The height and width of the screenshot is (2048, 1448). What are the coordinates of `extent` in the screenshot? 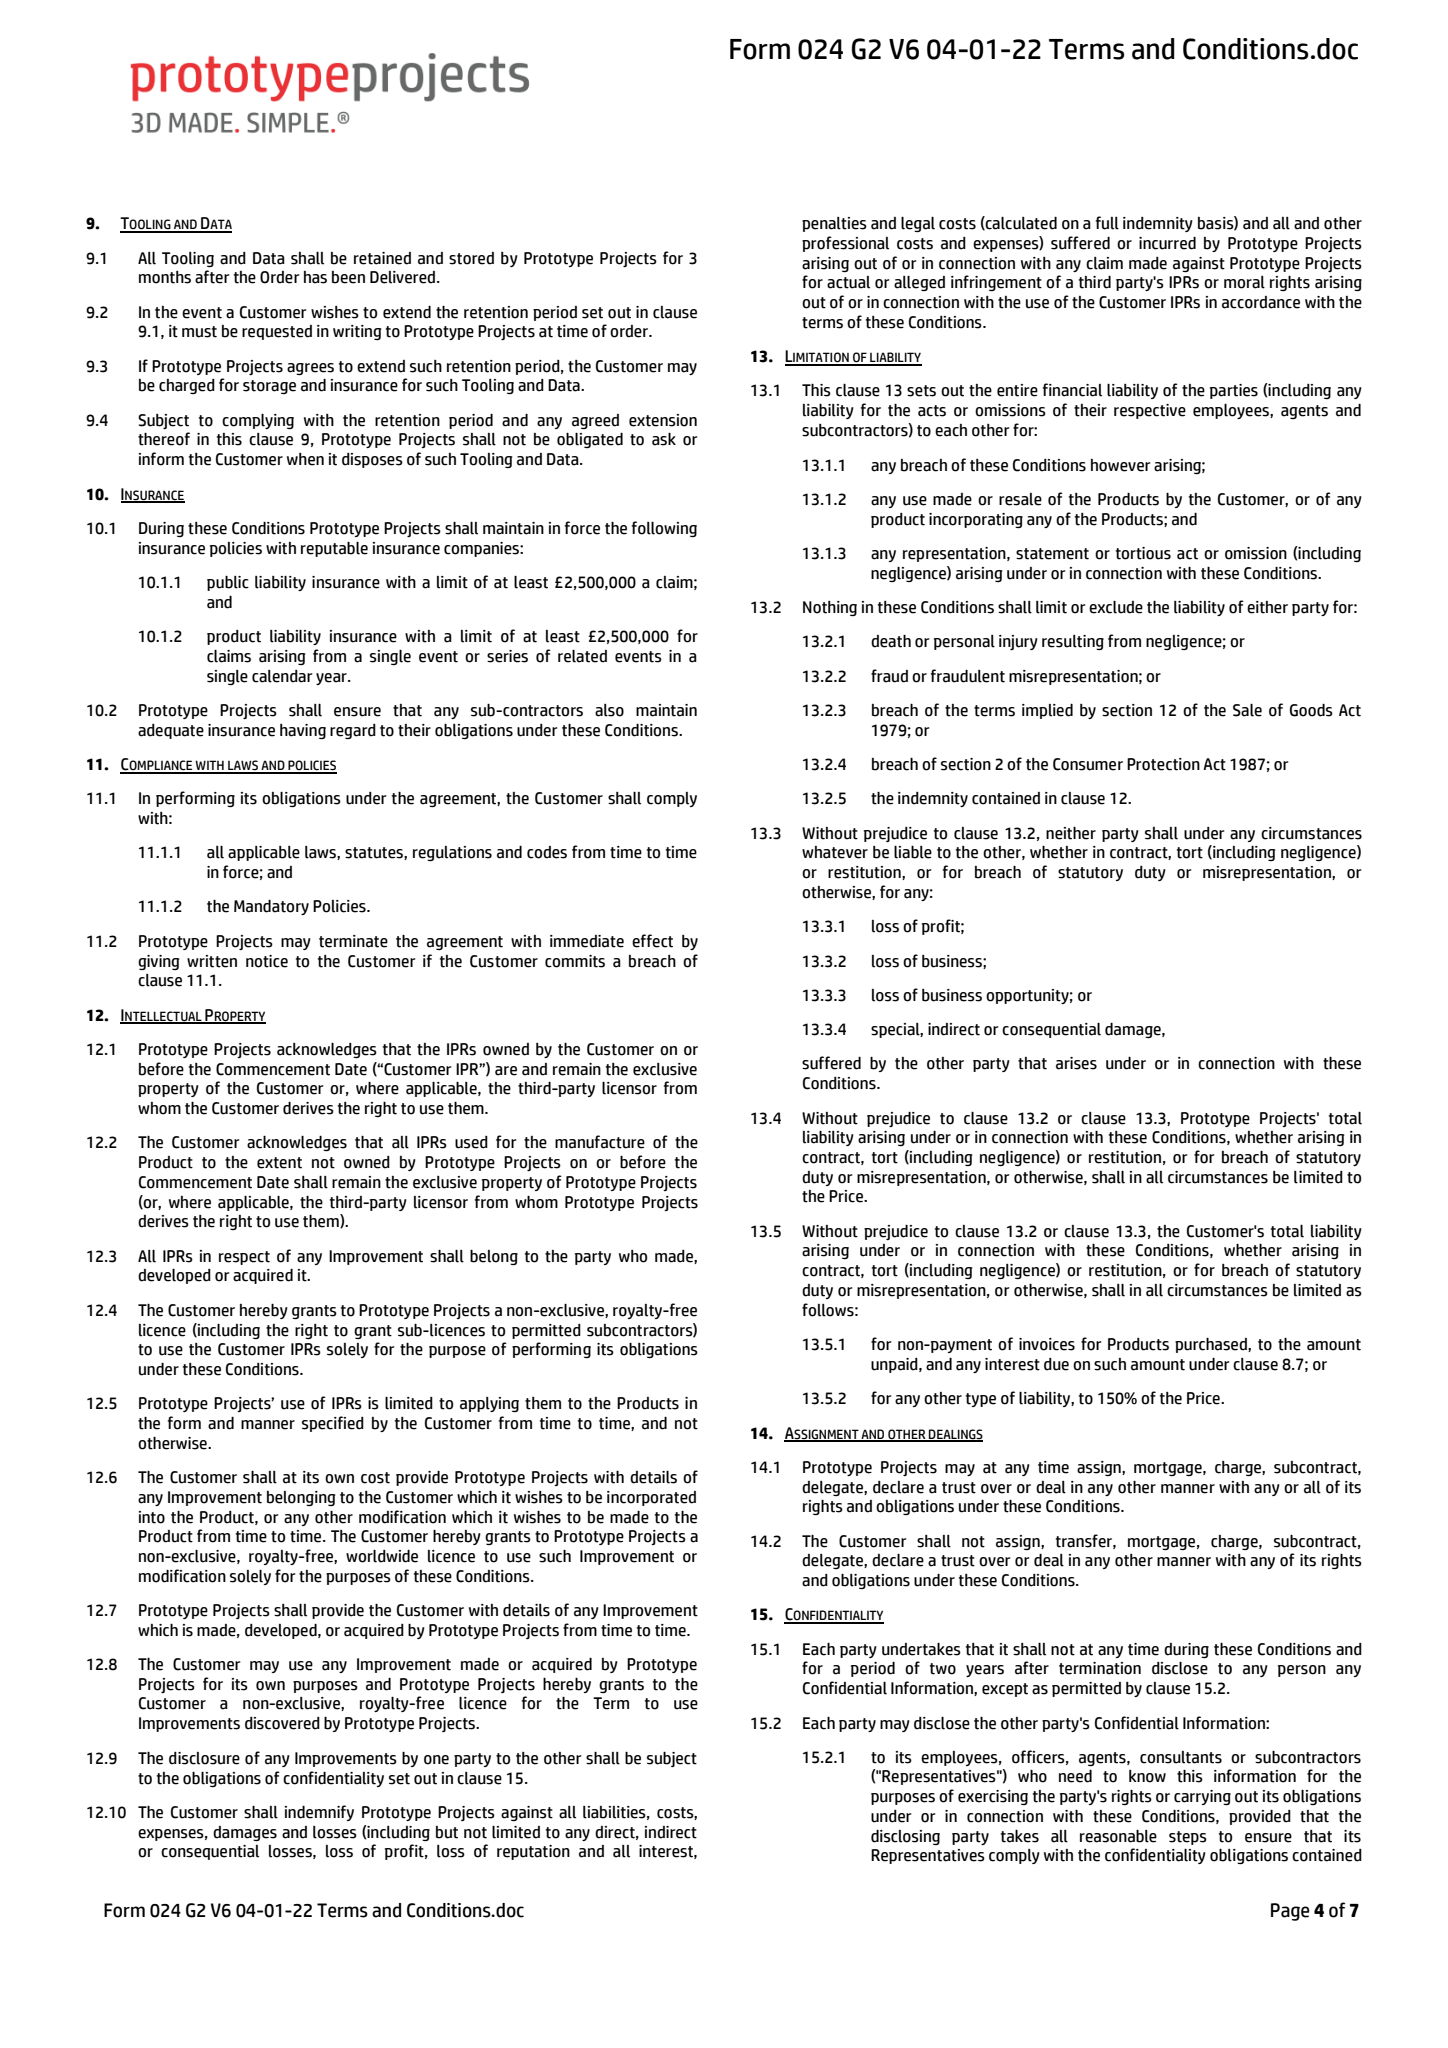 It's located at (279, 1163).
